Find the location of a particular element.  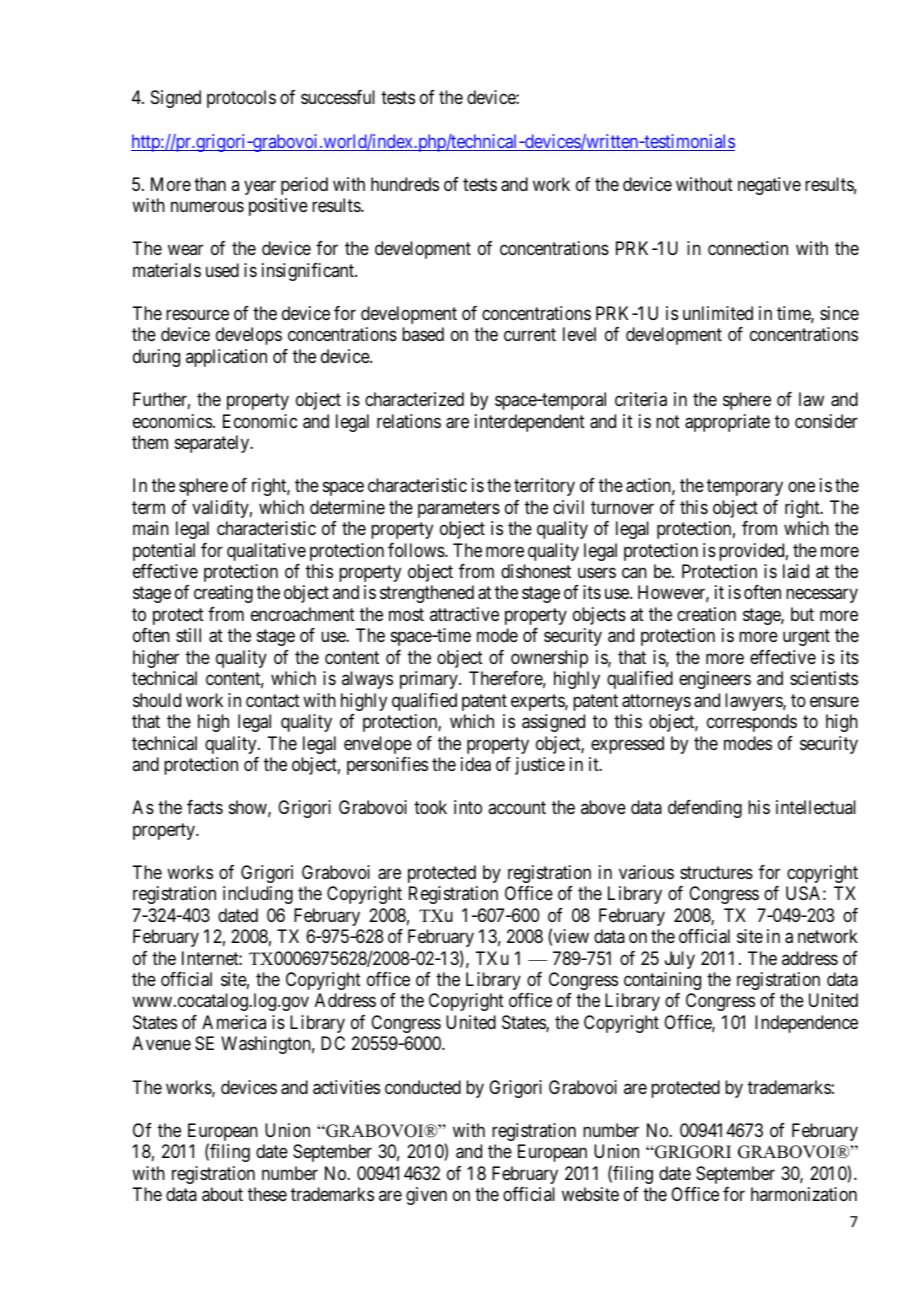

attractive is located at coordinates (464, 614).
